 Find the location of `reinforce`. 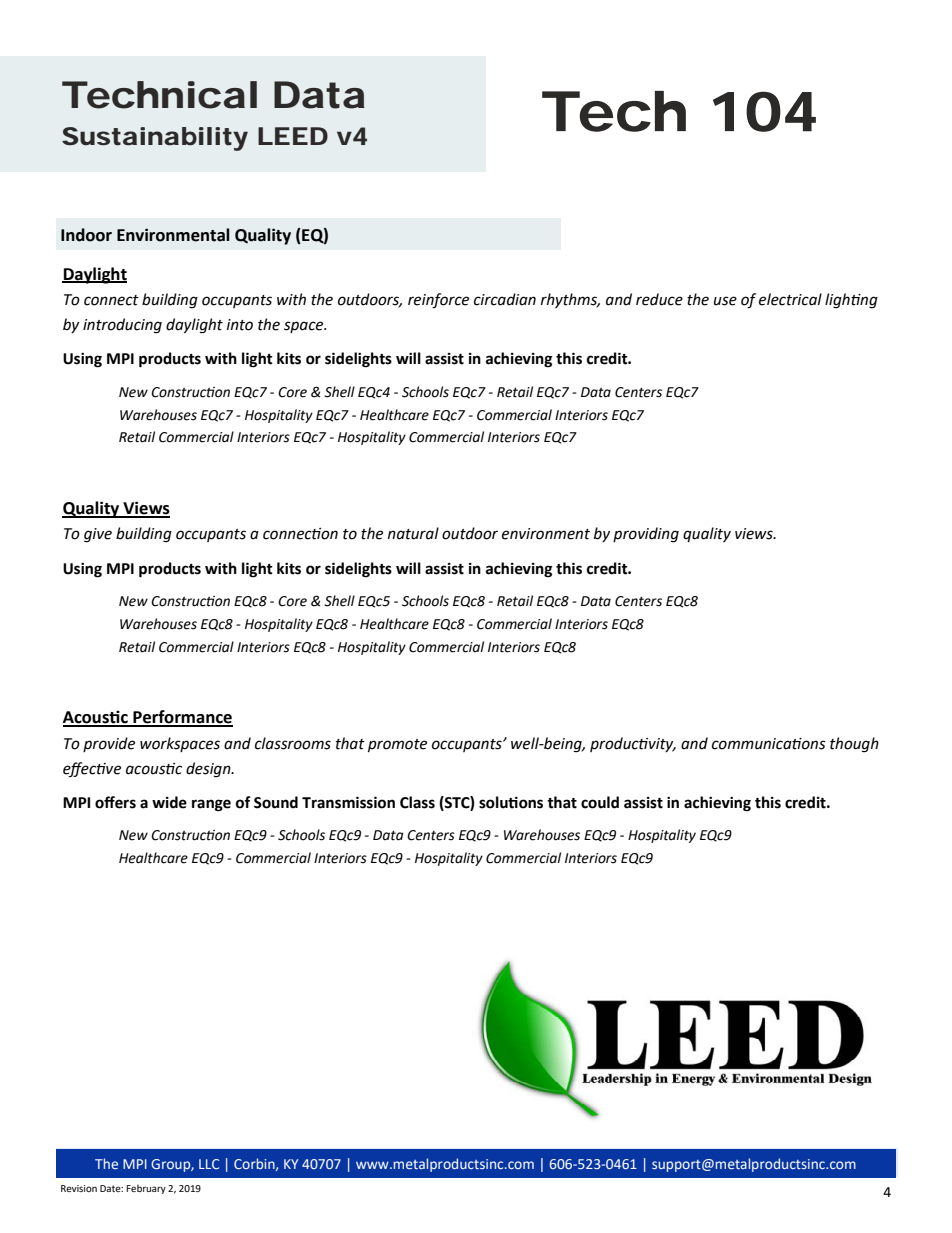

reinforce is located at coordinates (438, 301).
